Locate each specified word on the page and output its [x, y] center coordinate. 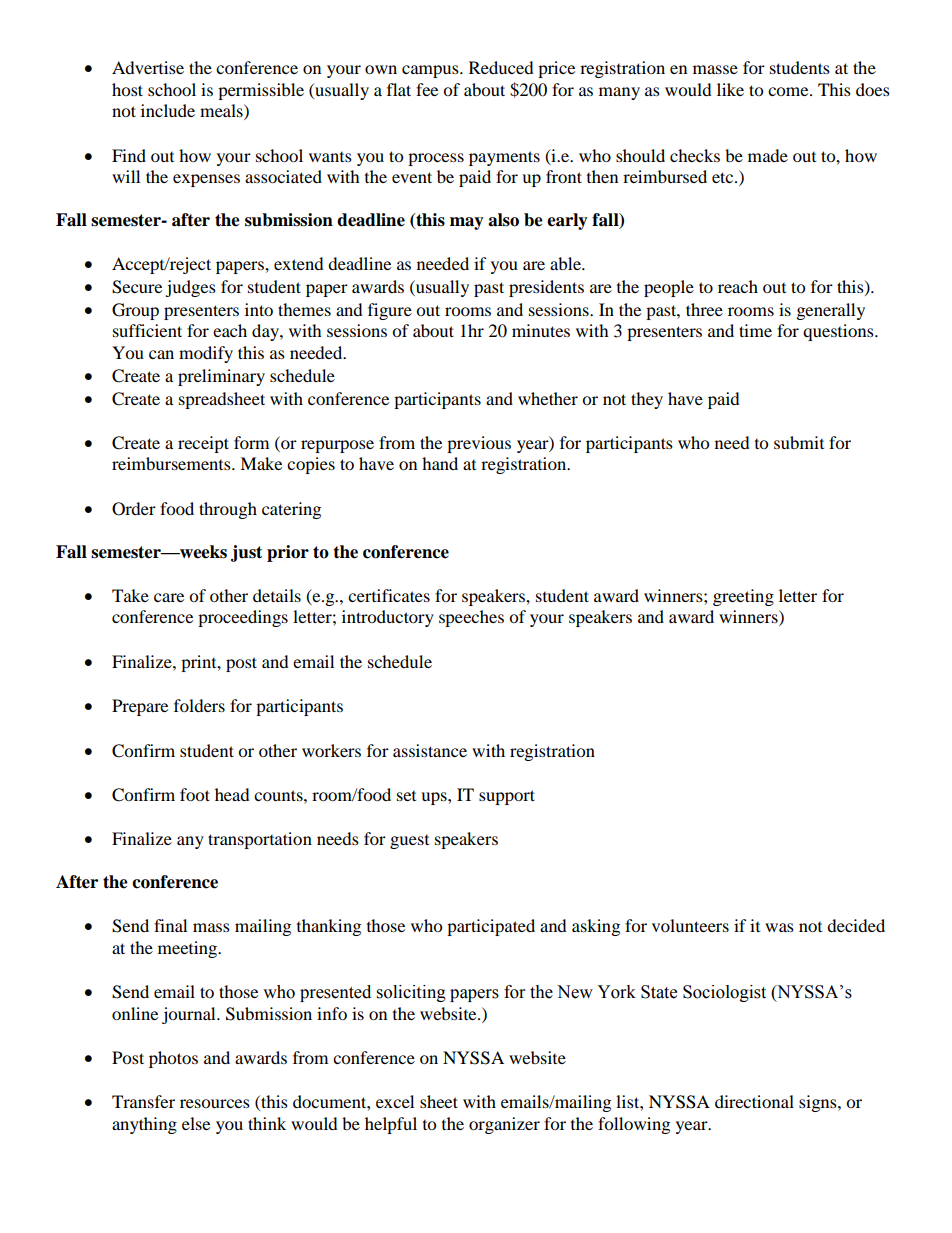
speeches [471, 618]
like [730, 89]
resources [215, 1103]
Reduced [501, 67]
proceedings [243, 618]
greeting [743, 597]
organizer [504, 1125]
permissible [261, 91]
